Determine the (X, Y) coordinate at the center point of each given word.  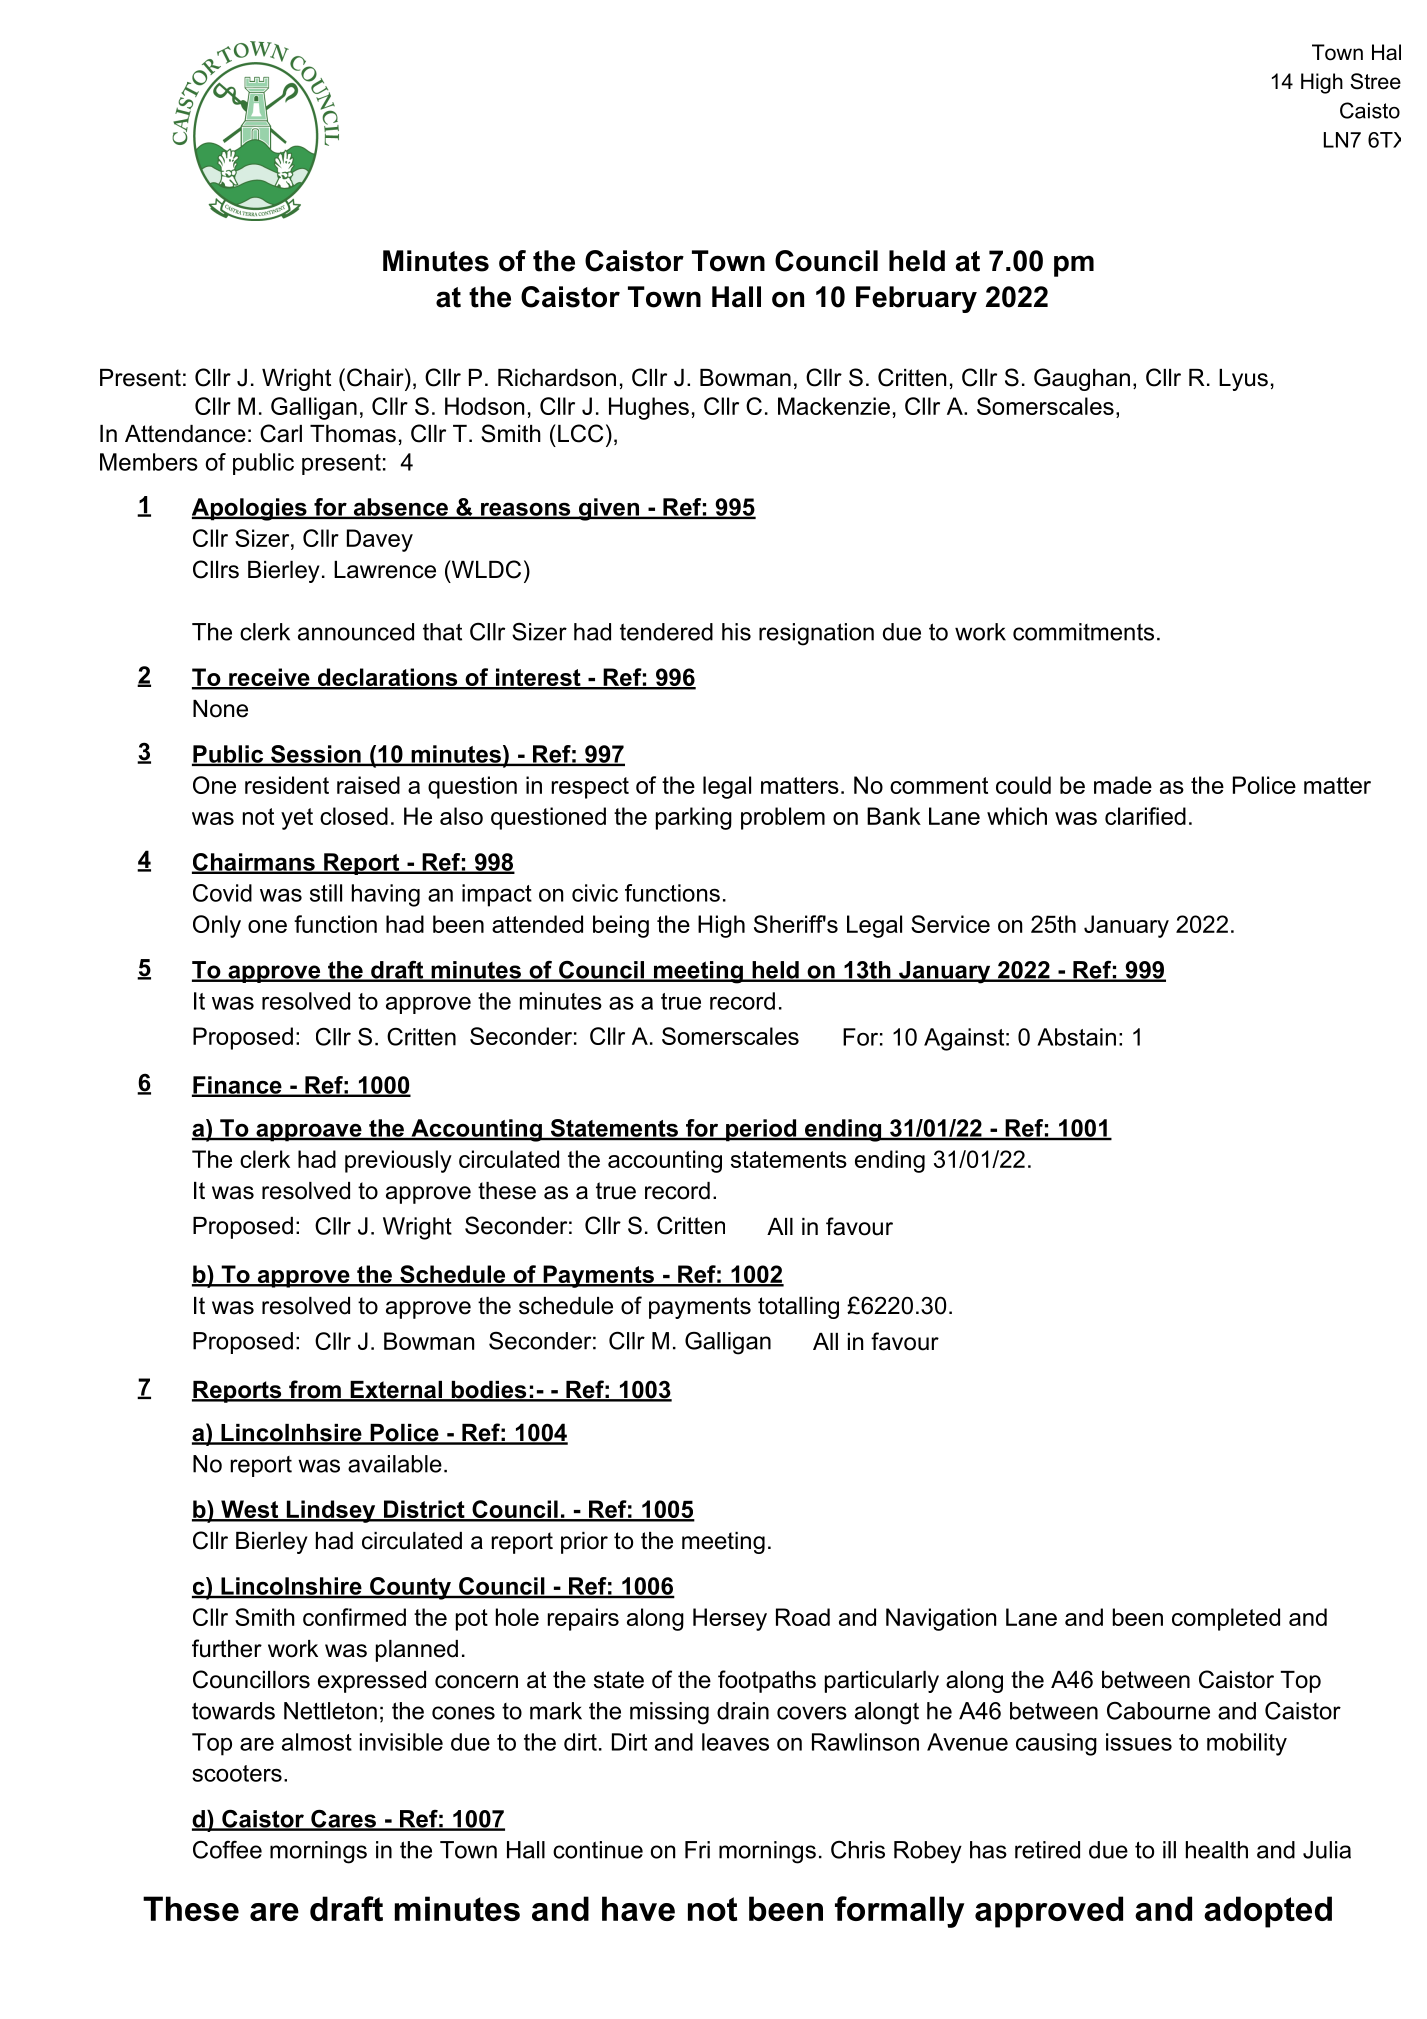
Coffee (227, 1850)
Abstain (1076, 1037)
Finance (238, 1086)
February (916, 299)
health (1217, 1850)
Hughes (649, 408)
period (761, 1130)
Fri (697, 1850)
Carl (281, 433)
